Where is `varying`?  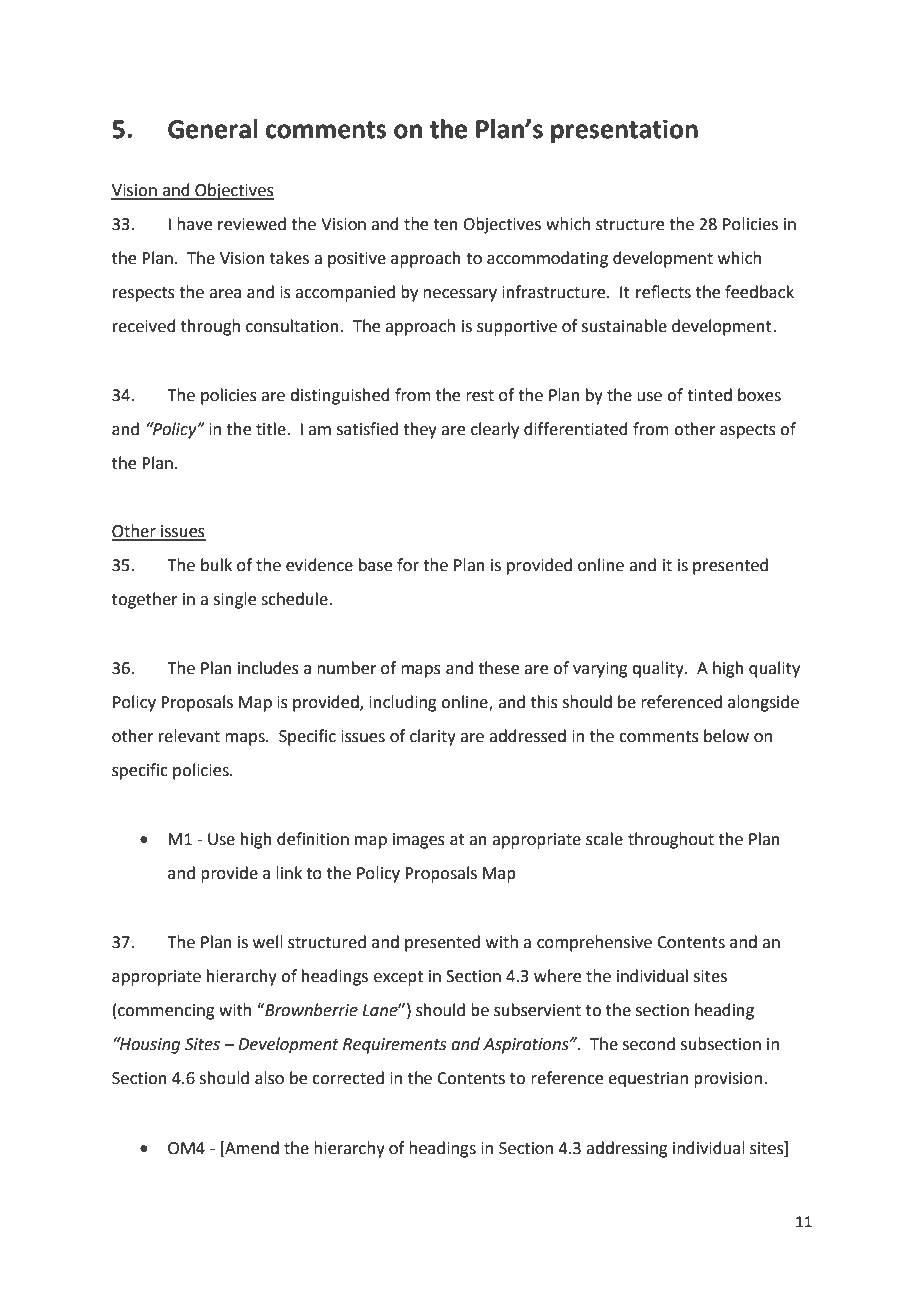
varying is located at coordinates (600, 670).
